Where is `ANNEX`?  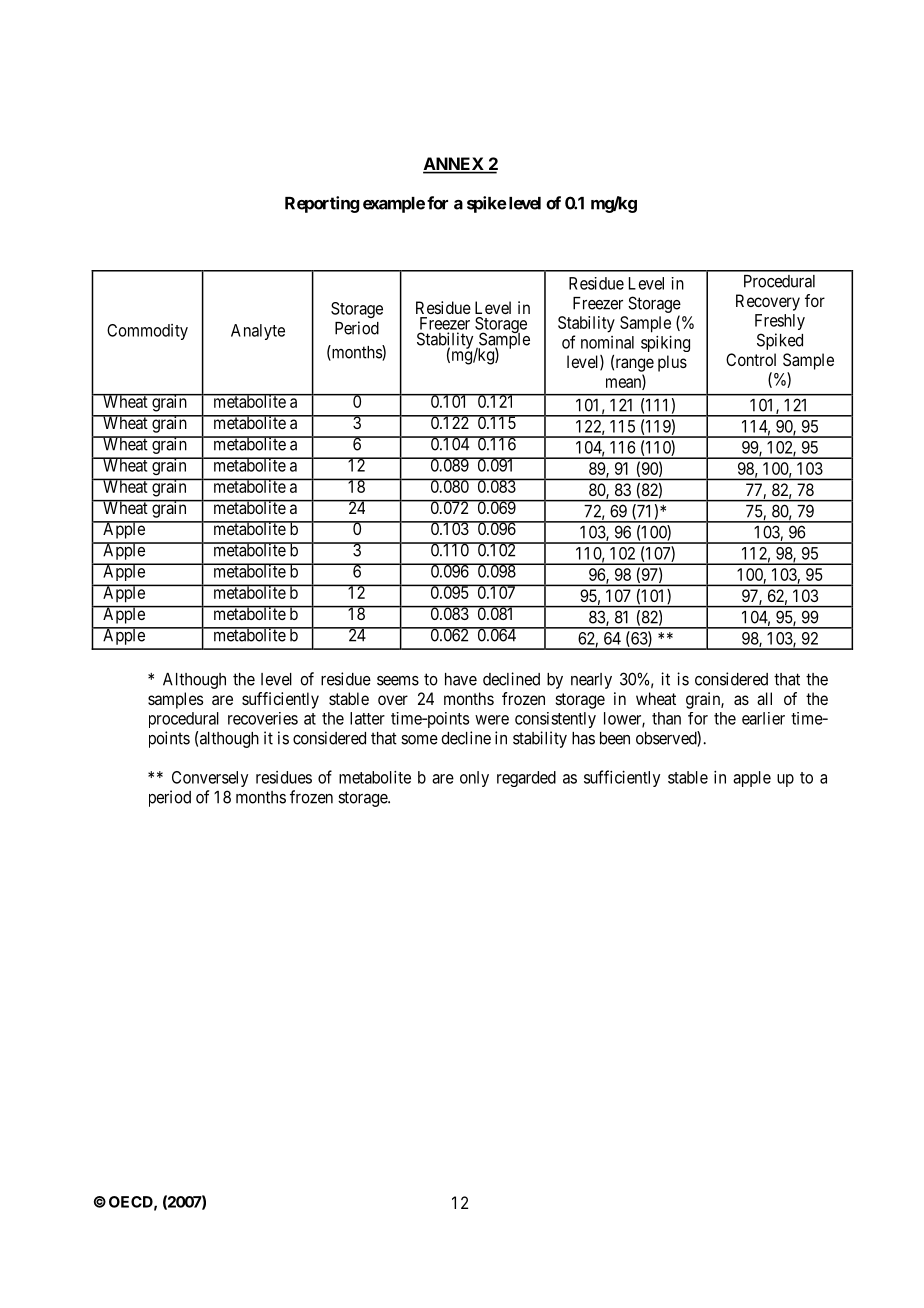
ANNEX is located at coordinates (454, 165).
